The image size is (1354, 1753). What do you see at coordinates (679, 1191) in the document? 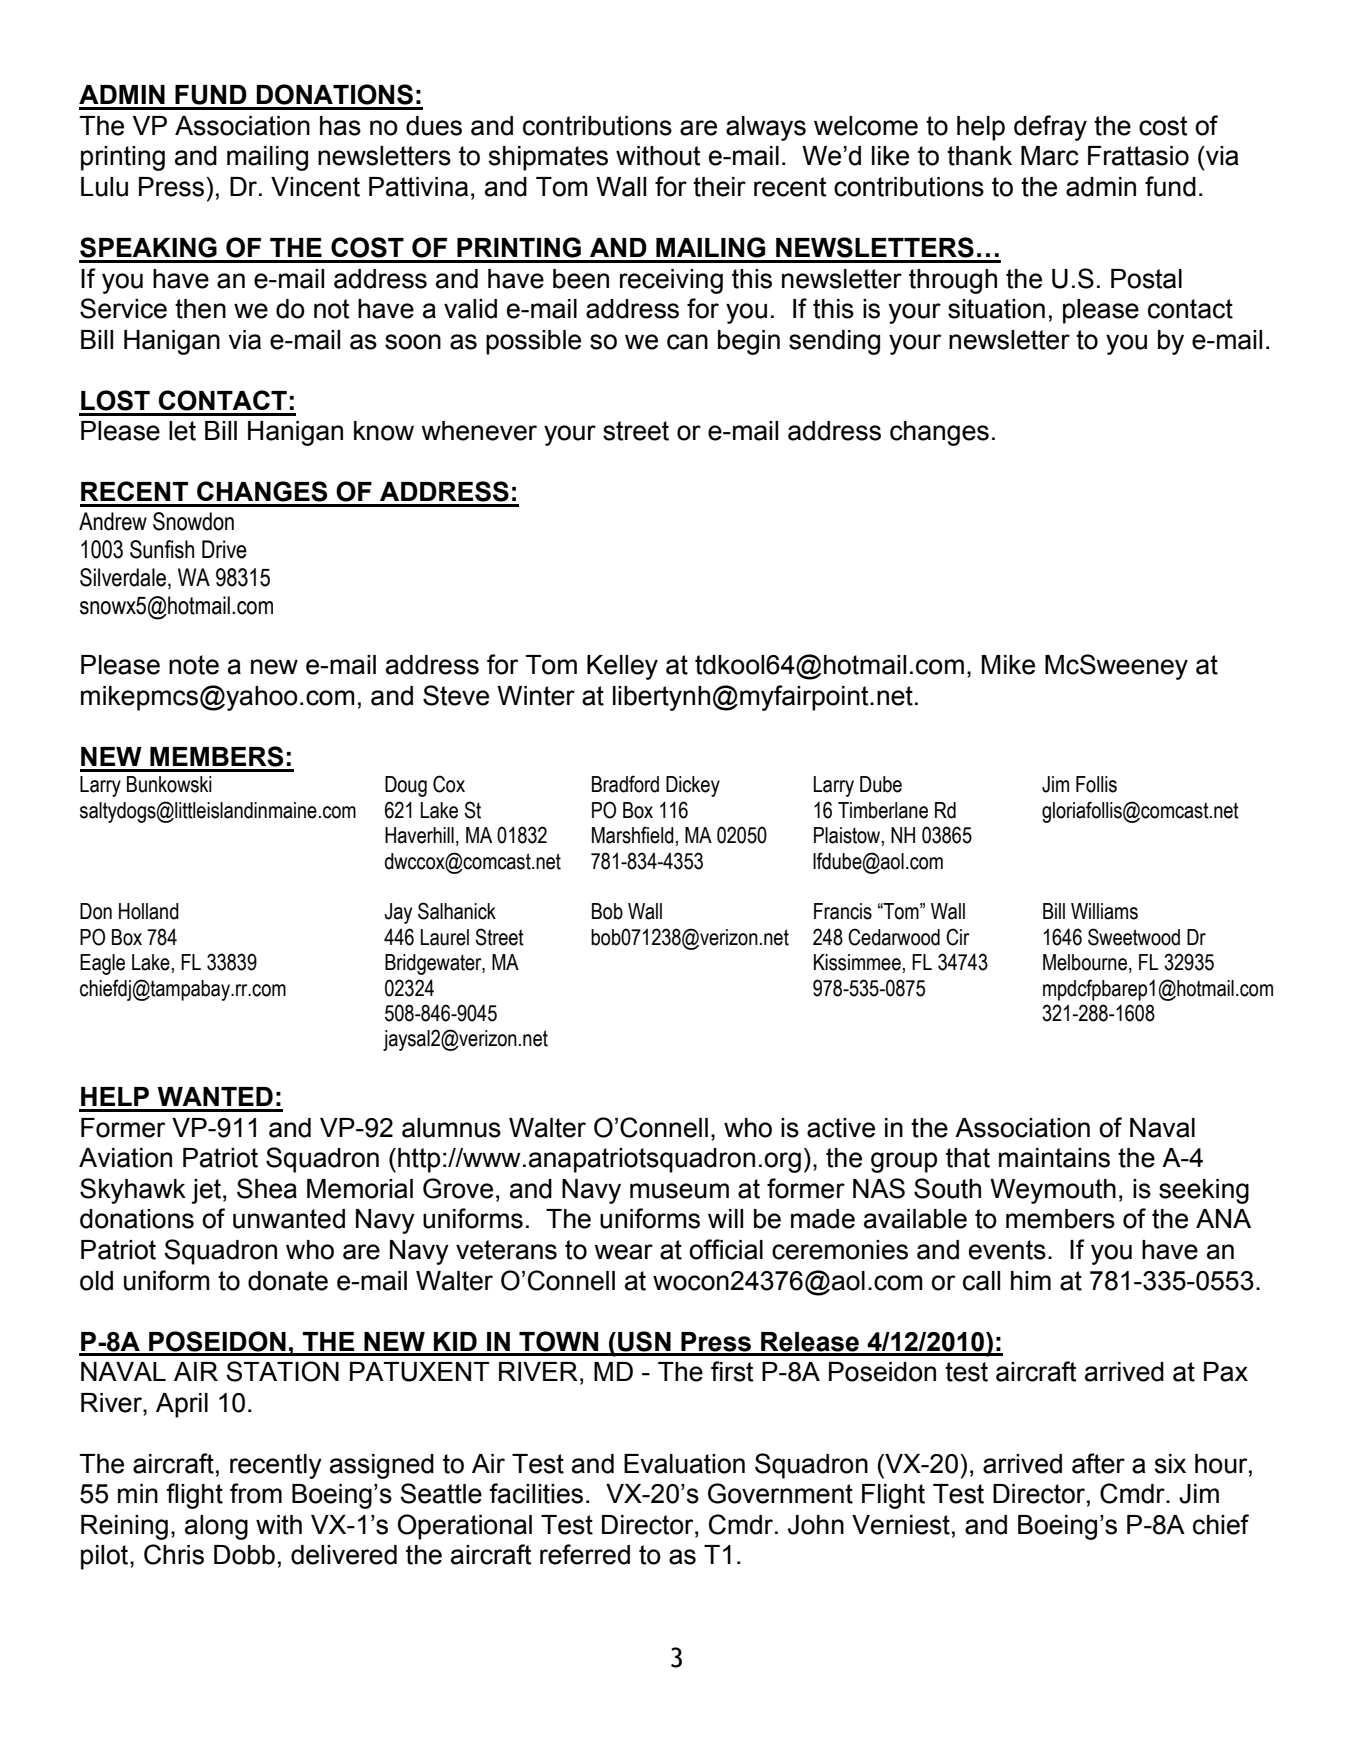
I see `museum` at bounding box center [679, 1191].
